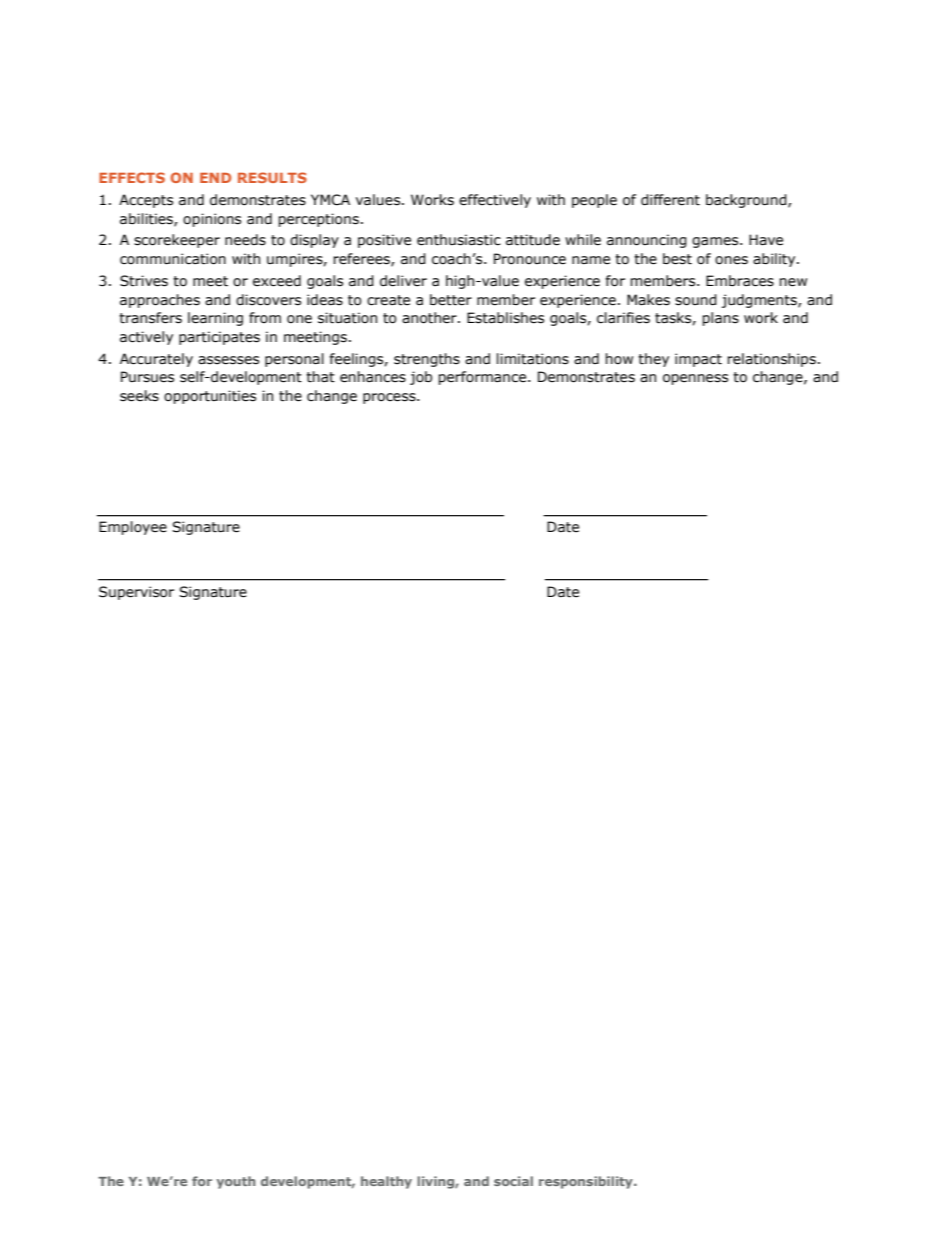  What do you see at coordinates (136, 593) in the screenshot?
I see `Supervisor` at bounding box center [136, 593].
